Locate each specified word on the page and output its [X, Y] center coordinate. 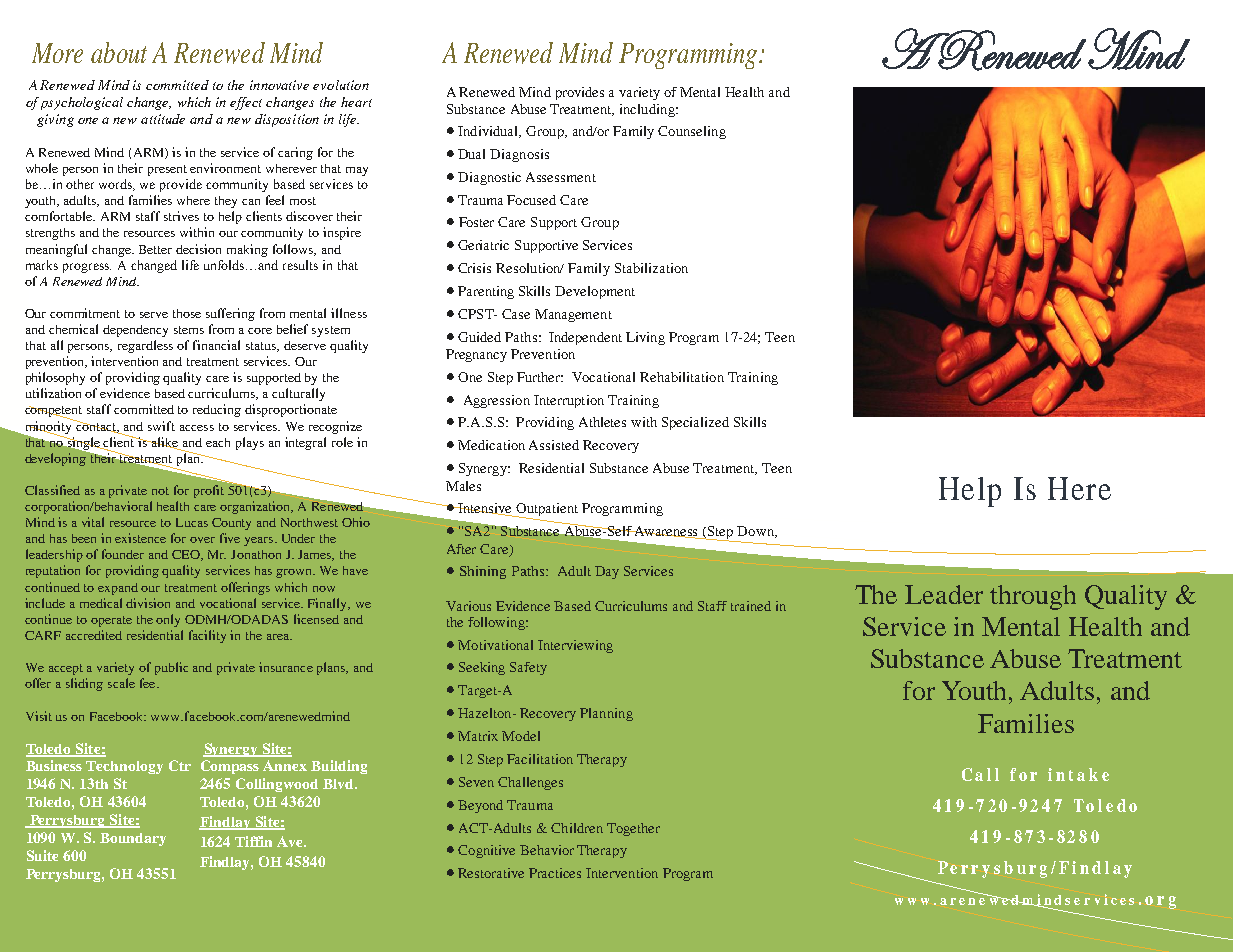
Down [756, 532]
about [119, 52]
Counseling [692, 132]
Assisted [554, 445]
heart [356, 102]
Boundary [133, 839]
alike [164, 443]
